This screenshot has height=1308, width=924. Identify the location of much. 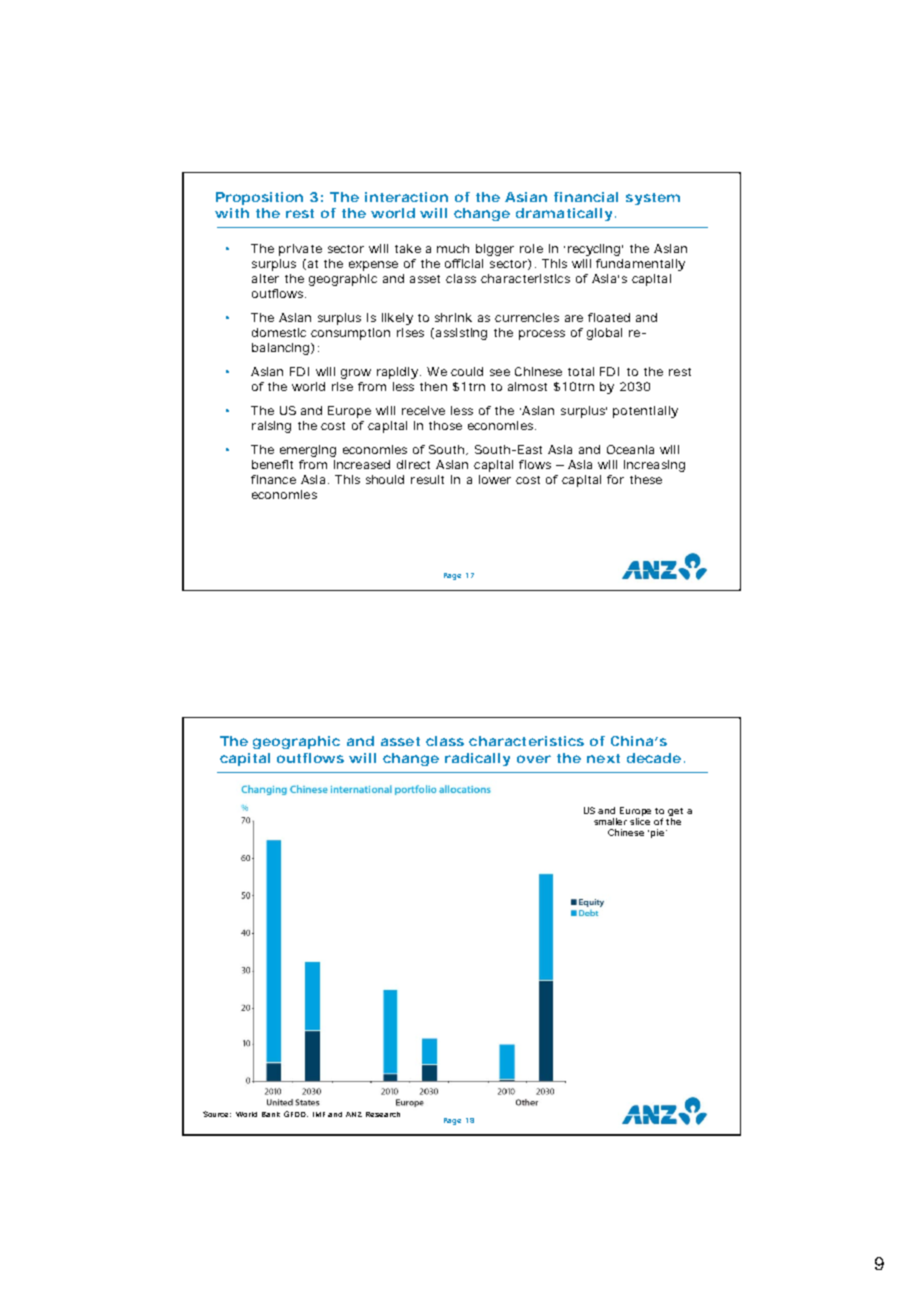
(453, 248).
